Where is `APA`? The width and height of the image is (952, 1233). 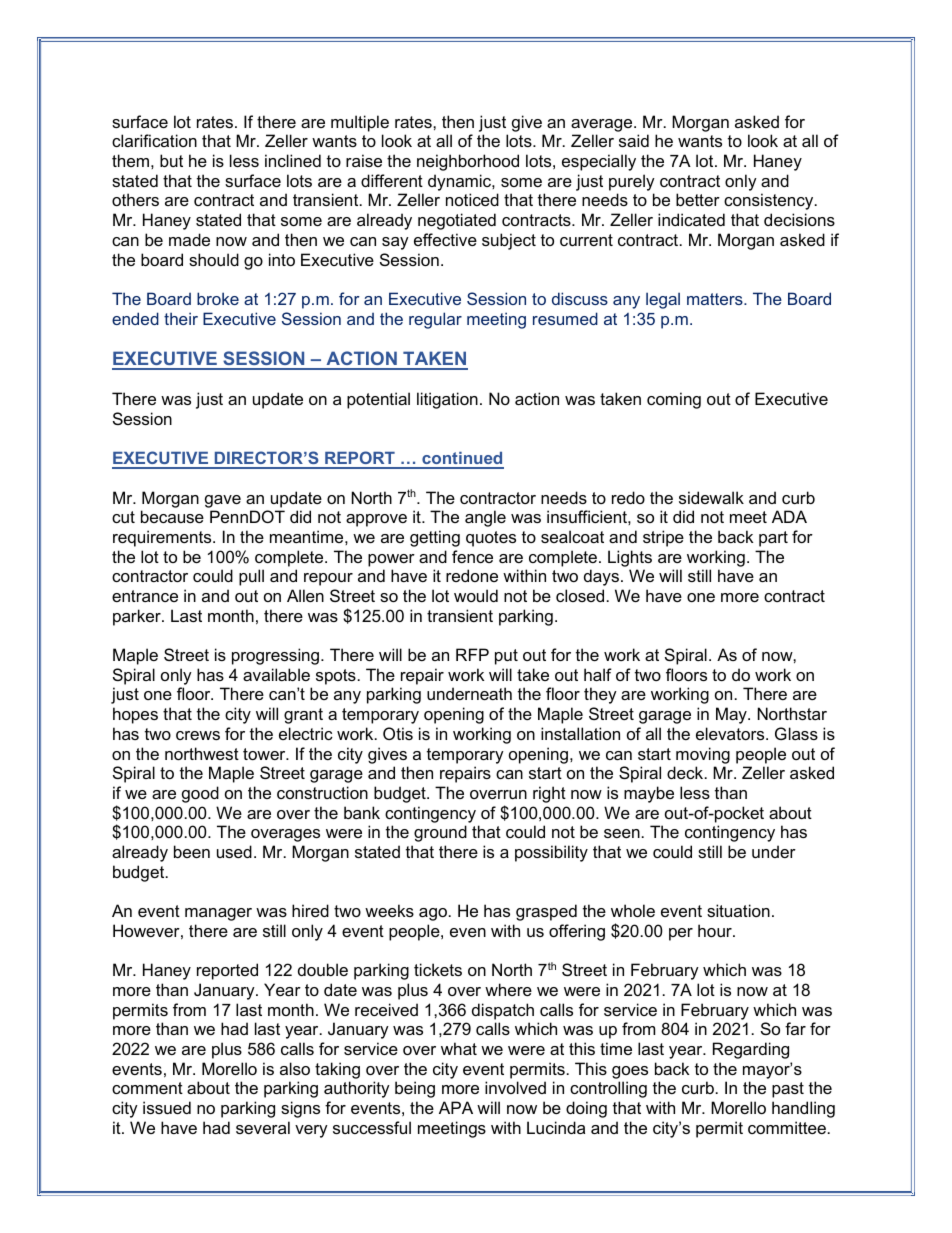
APA is located at coordinates (456, 1107).
